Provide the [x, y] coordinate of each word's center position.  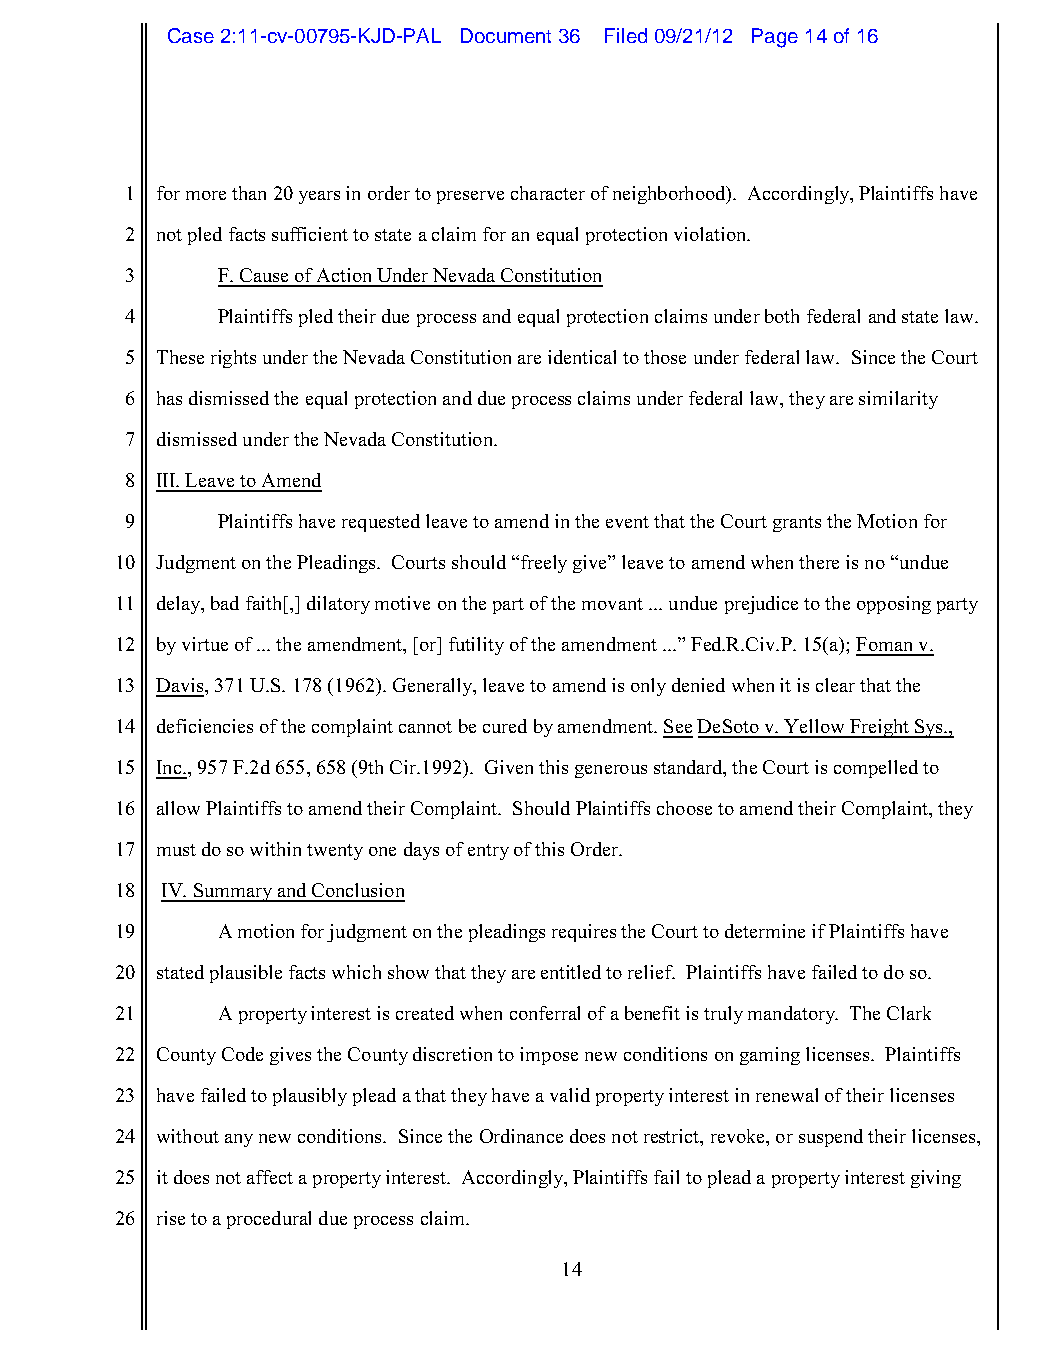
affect [270, 1177]
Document [506, 35]
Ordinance [521, 1136]
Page [775, 38]
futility [476, 646]
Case [191, 35]
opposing [894, 605]
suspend [831, 1138]
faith [263, 603]
